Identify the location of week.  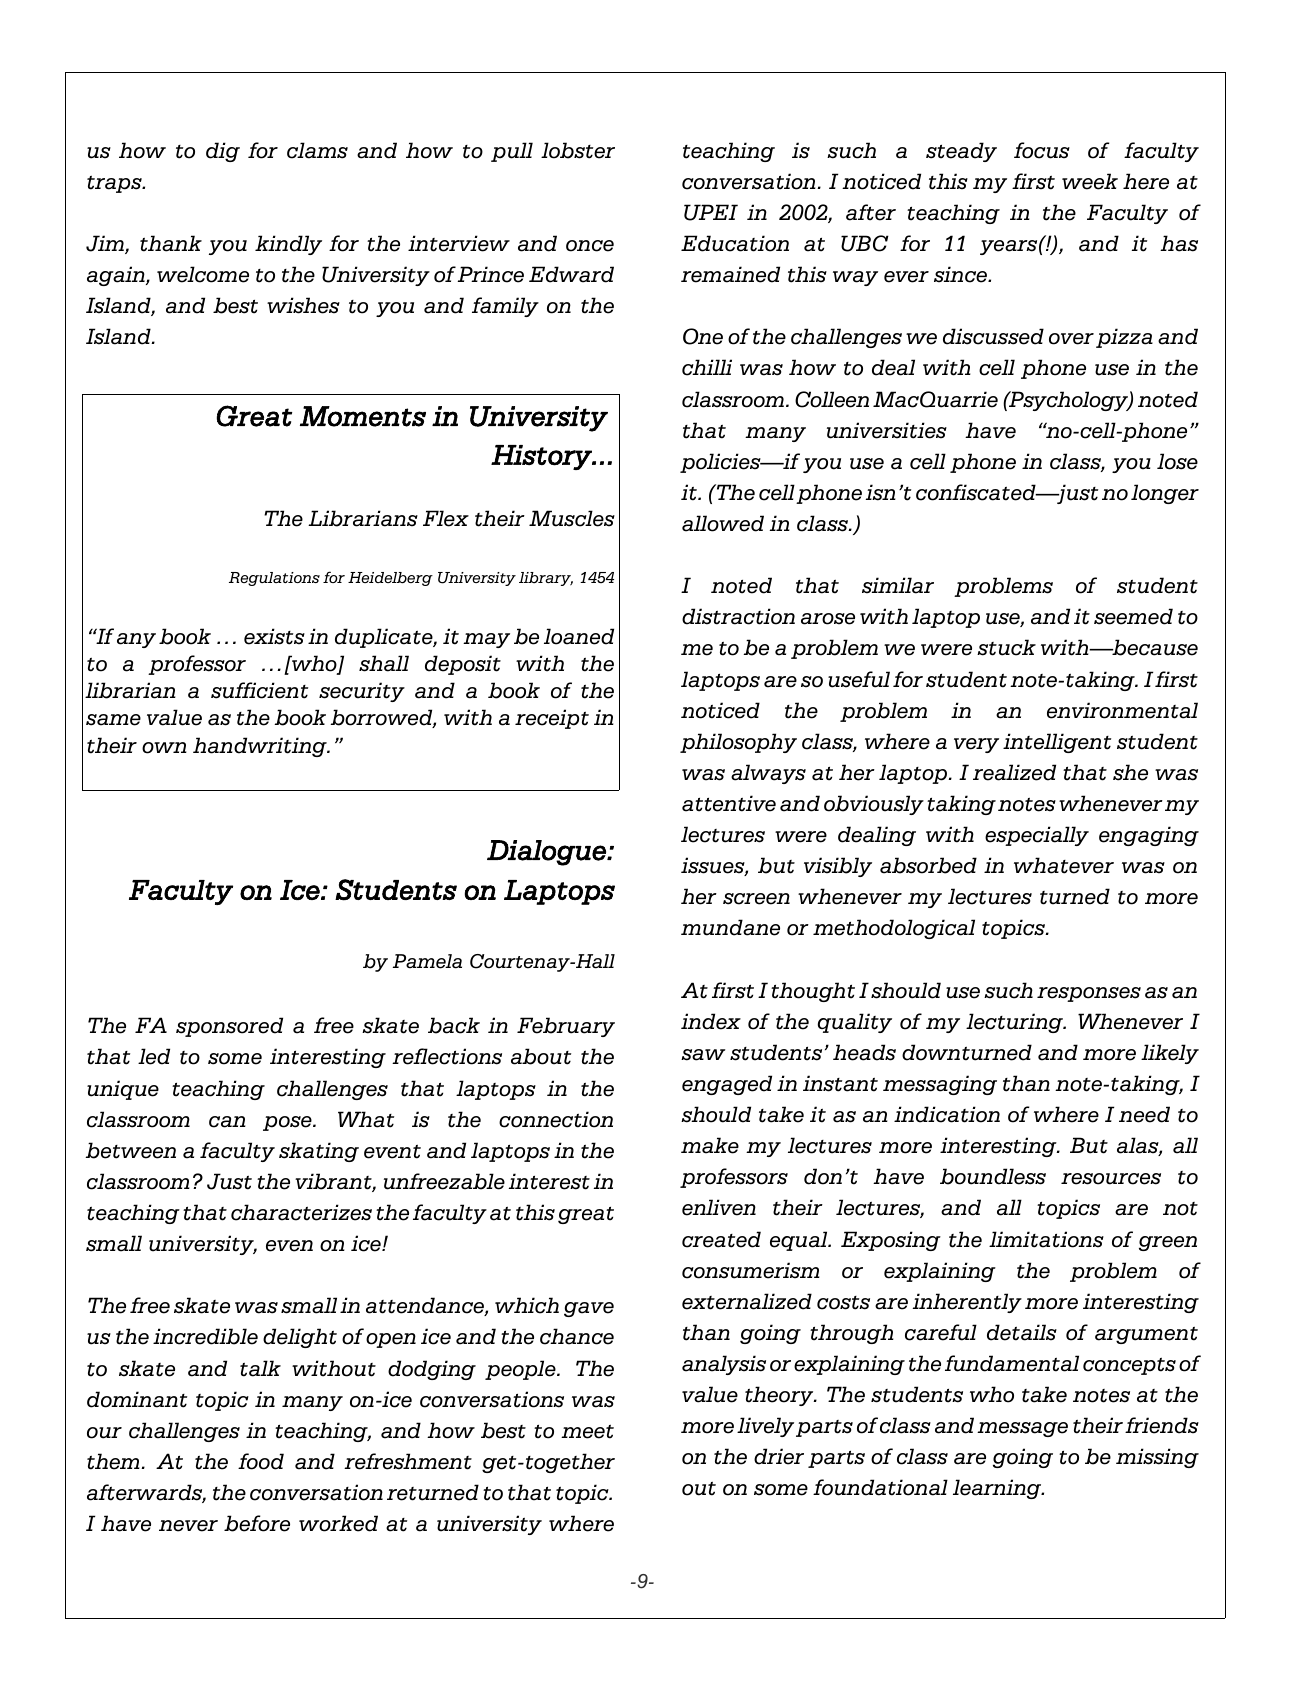
(1090, 181).
